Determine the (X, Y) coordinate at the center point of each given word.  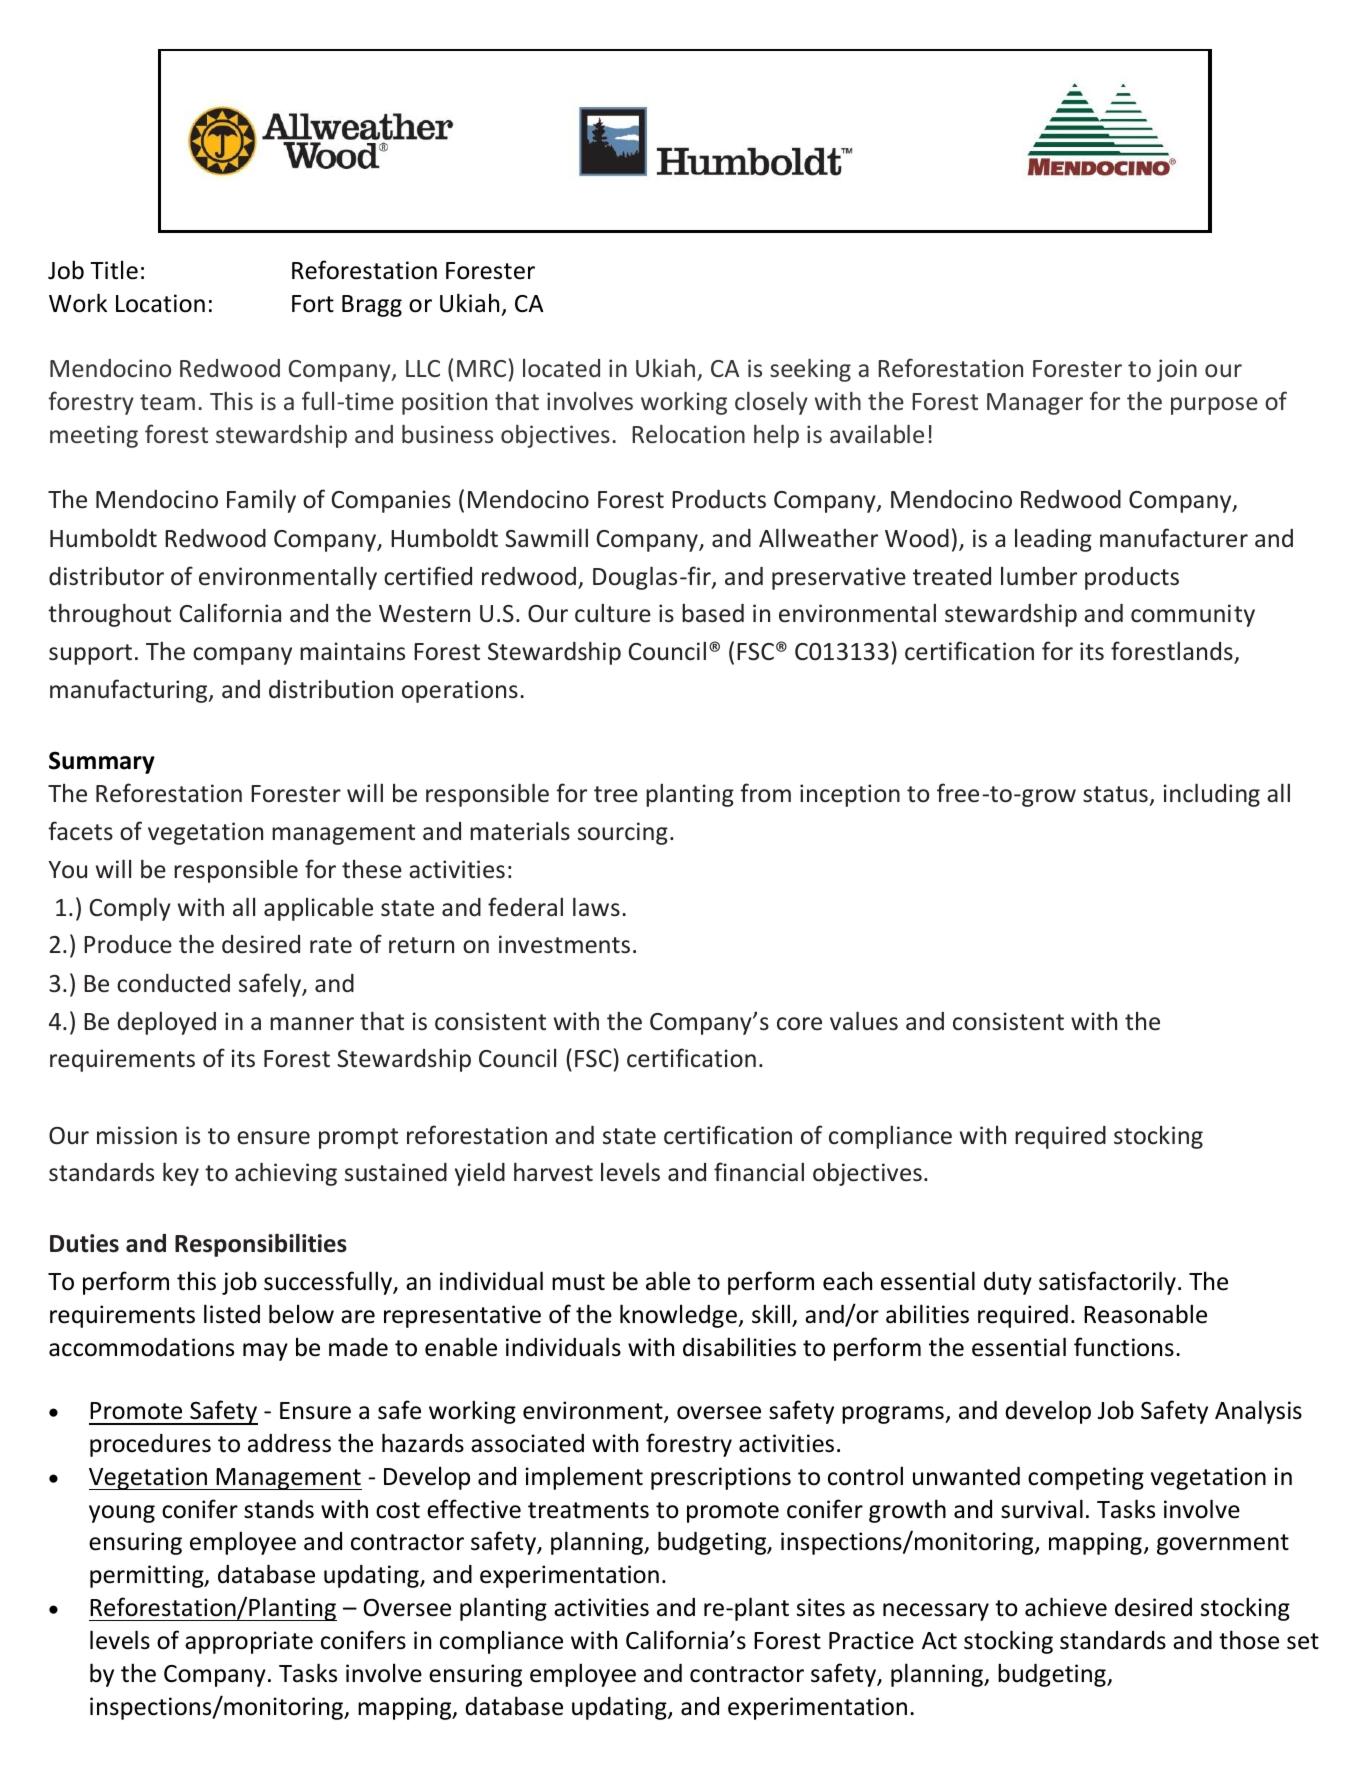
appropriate (249, 1642)
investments (564, 944)
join (1177, 370)
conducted (173, 983)
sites (821, 1607)
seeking (810, 370)
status (1115, 794)
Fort (313, 304)
